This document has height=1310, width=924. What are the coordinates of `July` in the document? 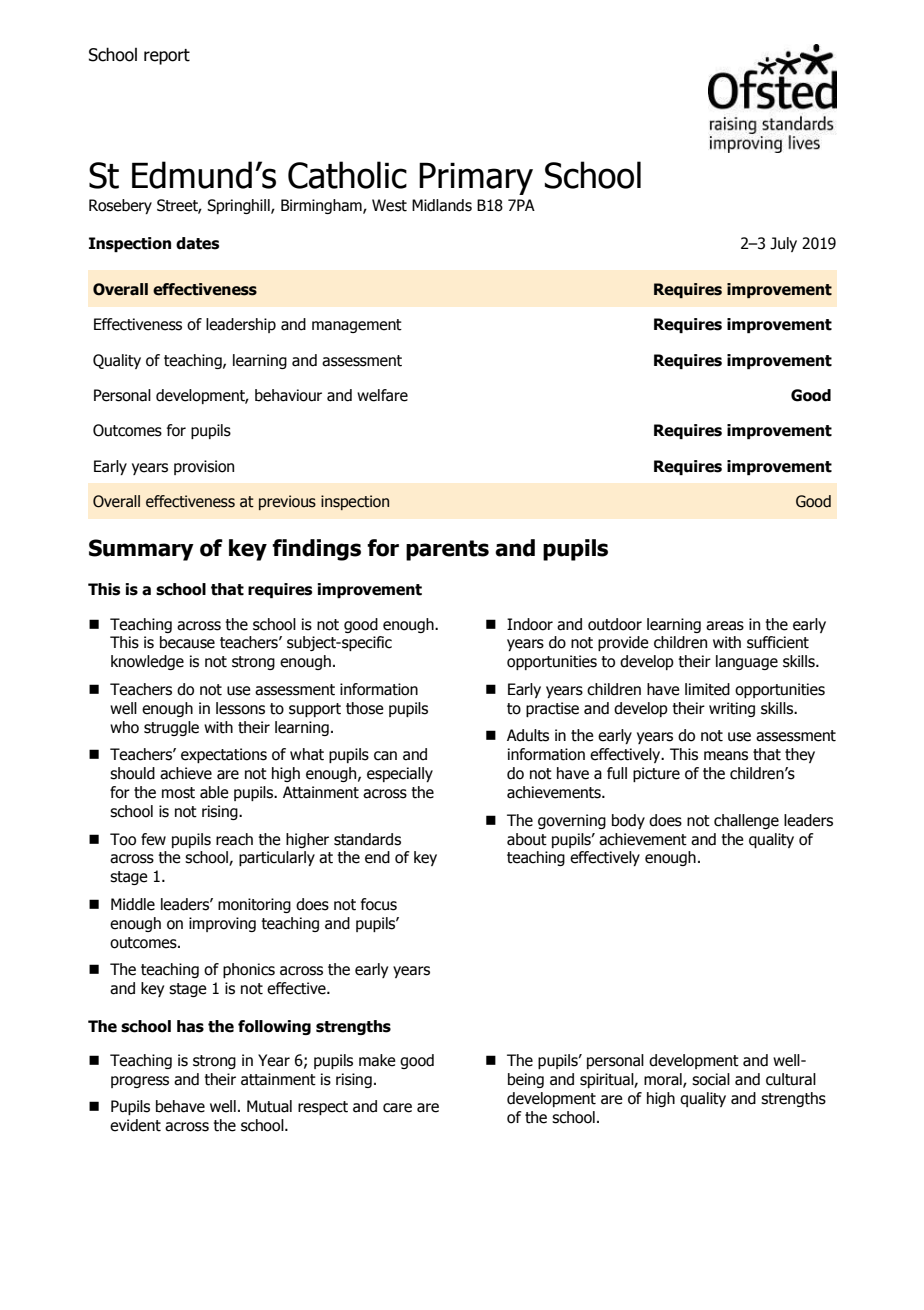 It's located at (783, 244).
